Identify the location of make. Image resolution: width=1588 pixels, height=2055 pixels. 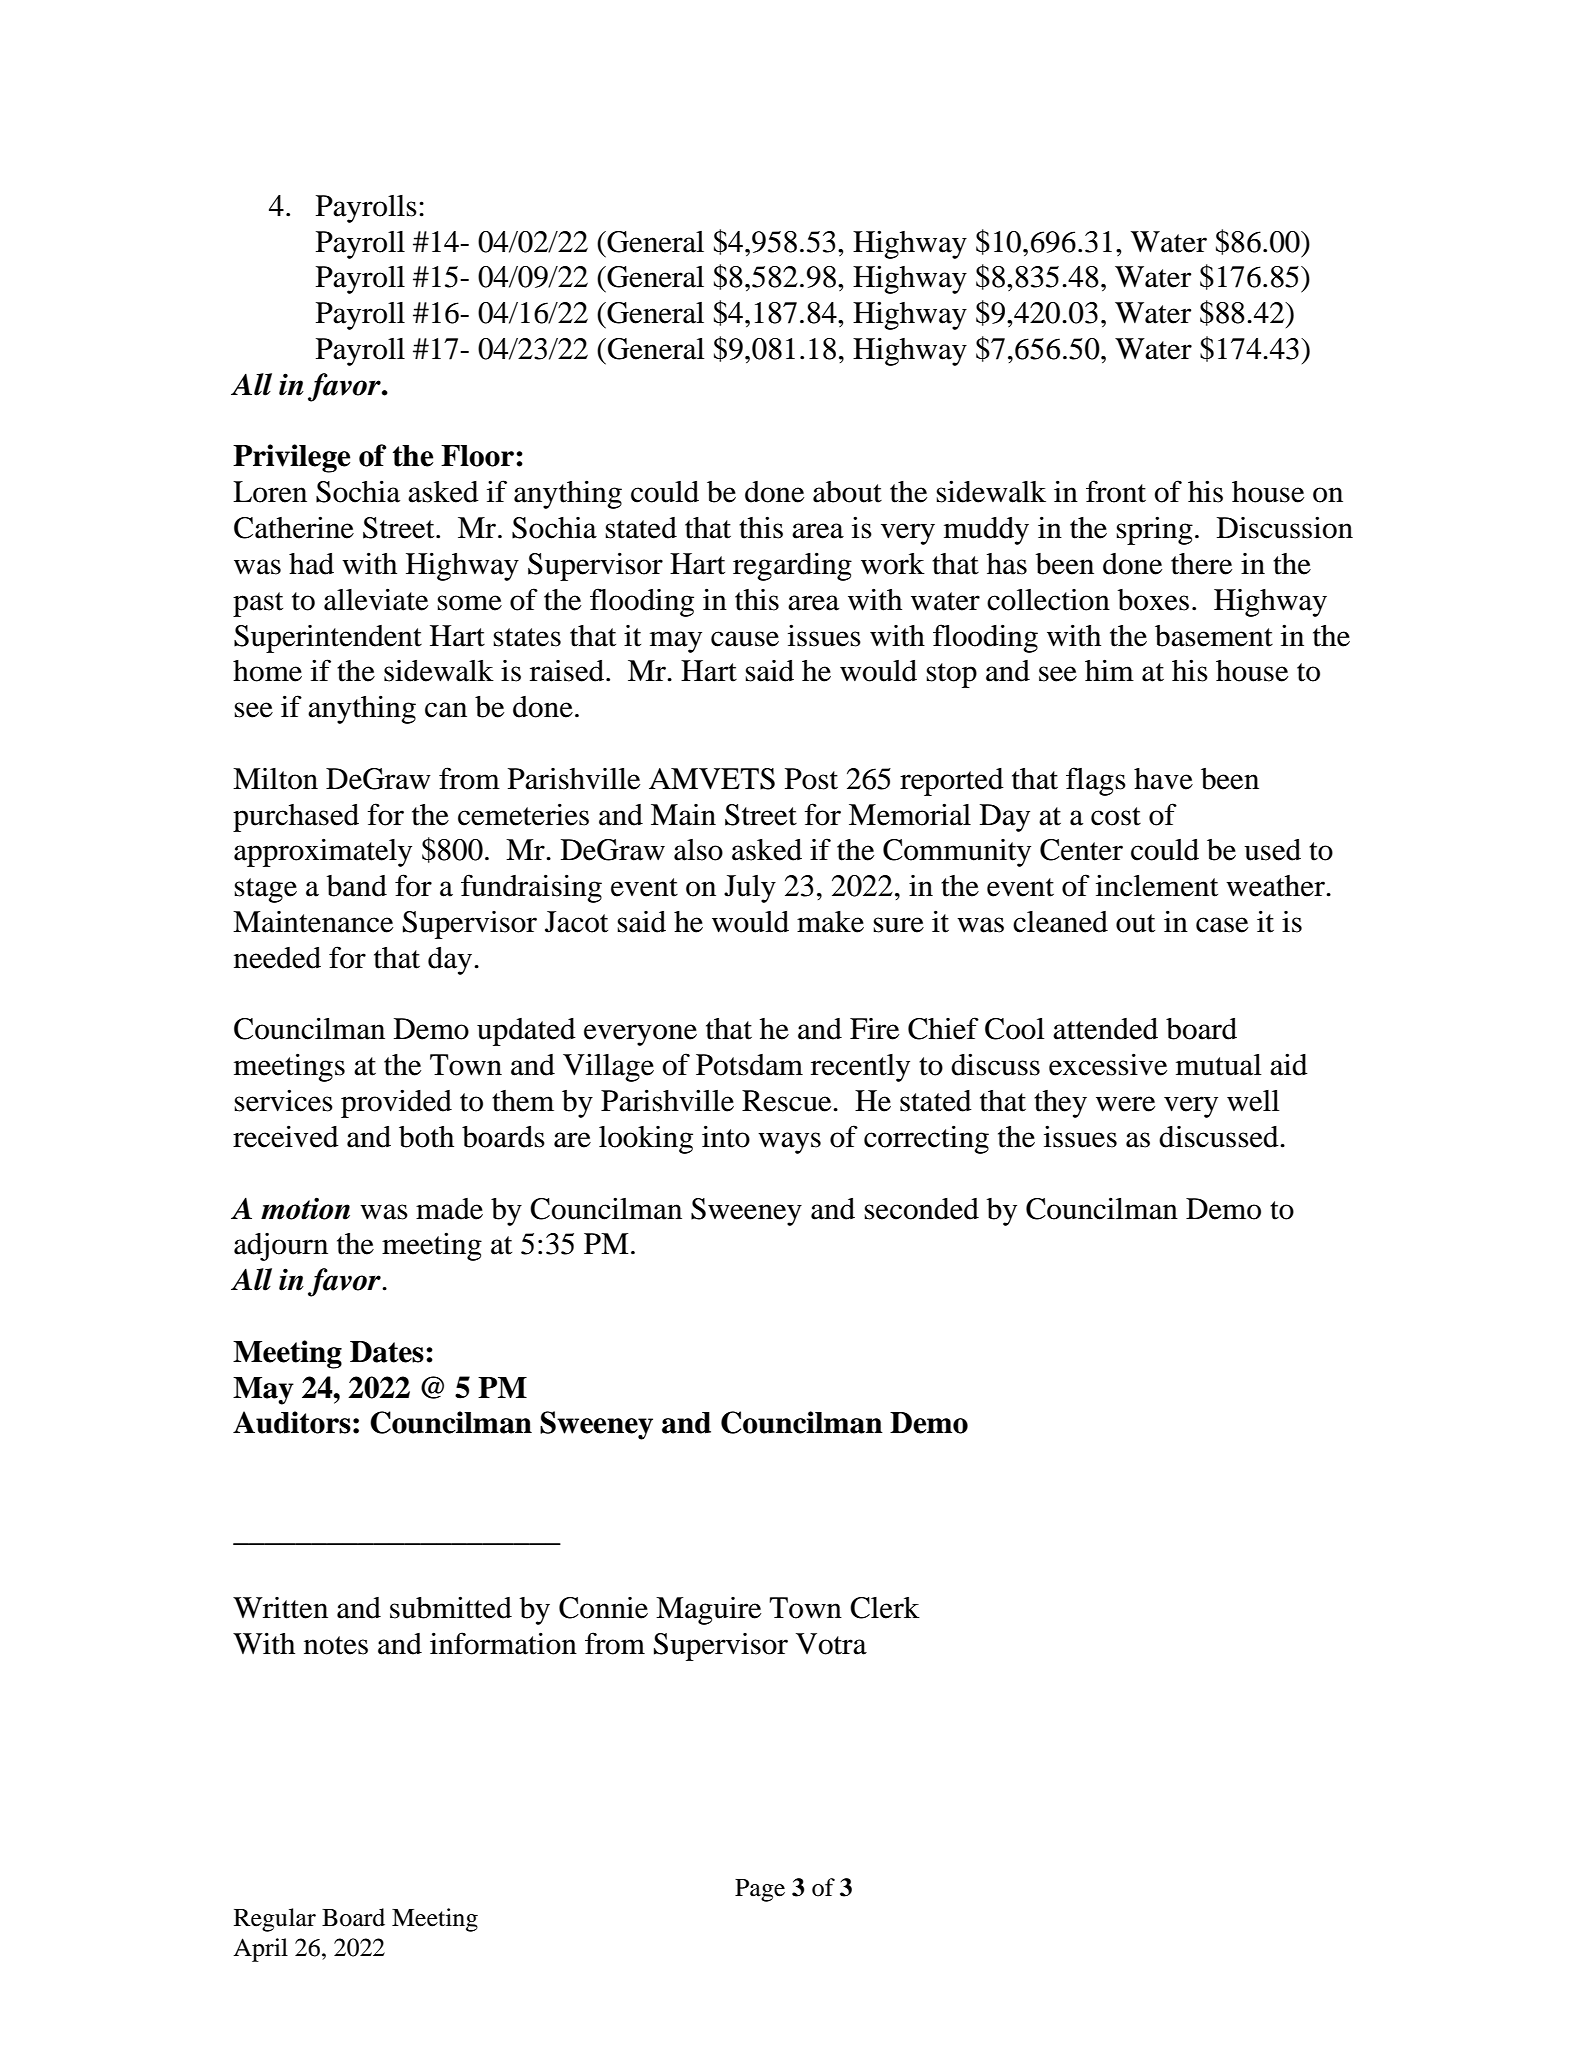
(830, 922).
